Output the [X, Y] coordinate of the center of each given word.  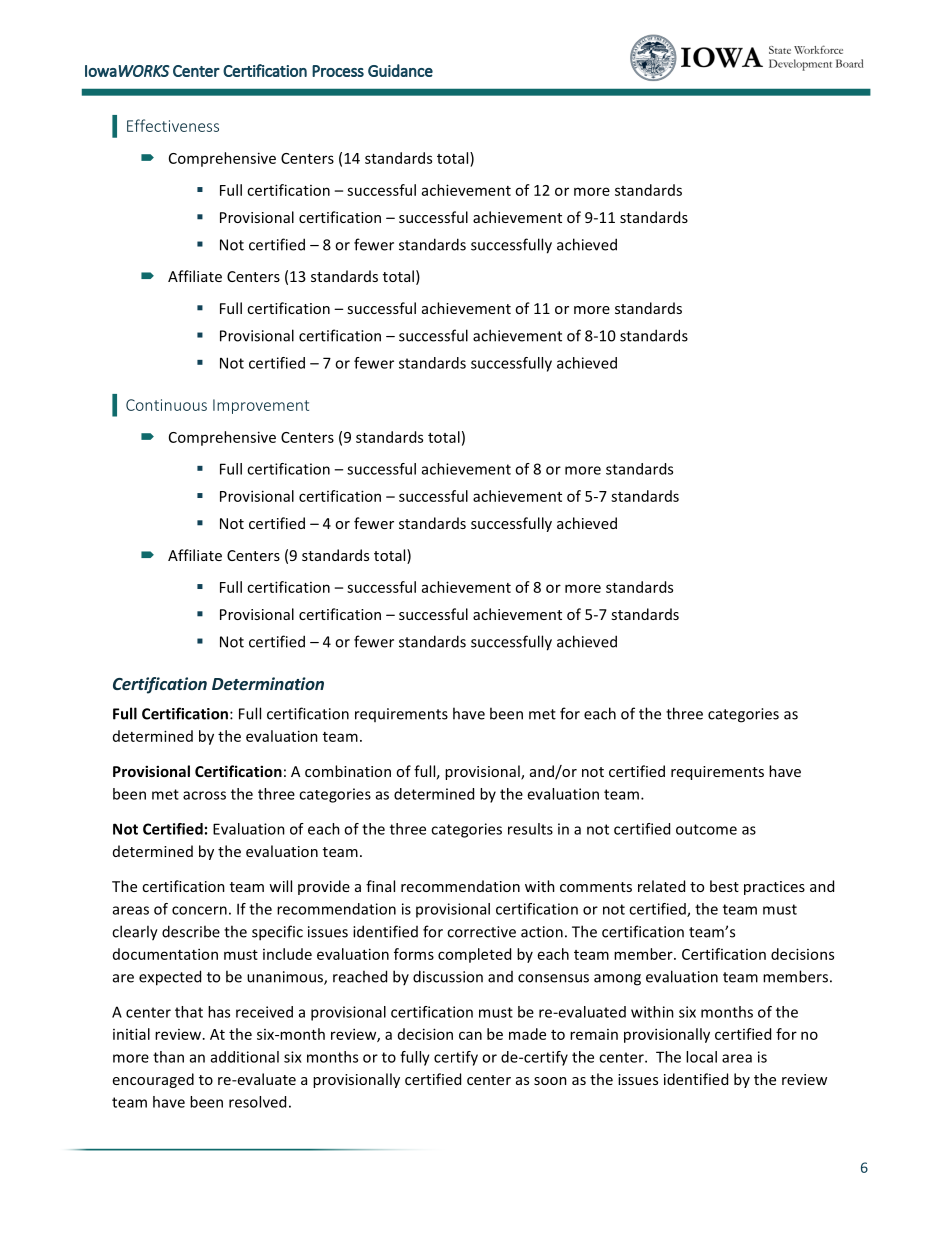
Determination [268, 683]
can [470, 1035]
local [701, 1057]
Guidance [400, 70]
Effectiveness [173, 125]
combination [348, 771]
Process [338, 71]
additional [245, 1057]
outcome [706, 829]
